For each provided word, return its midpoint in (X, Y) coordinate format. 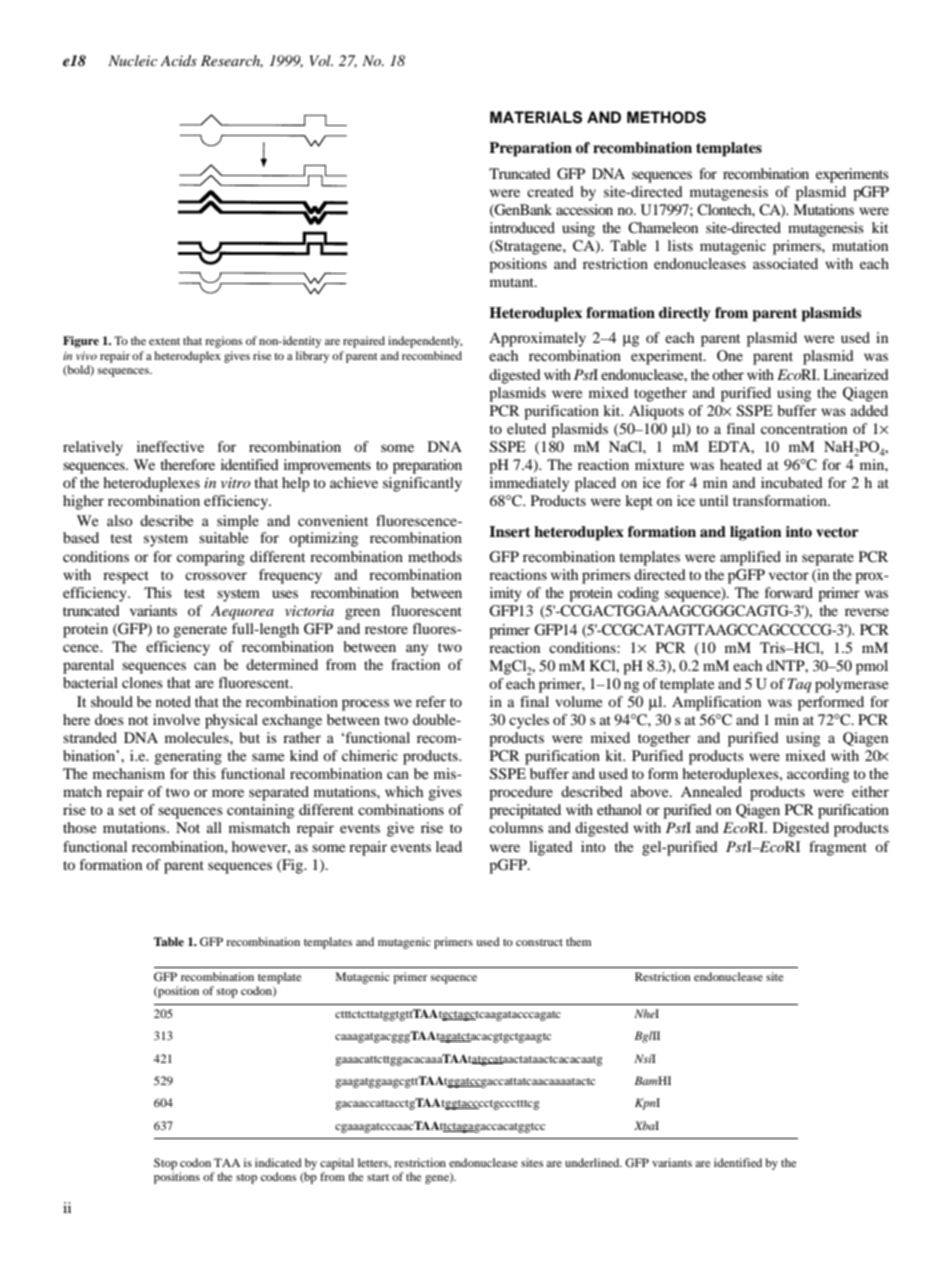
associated (785, 263)
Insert (509, 532)
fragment (838, 848)
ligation (756, 533)
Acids (178, 60)
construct (539, 942)
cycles (529, 721)
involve (176, 719)
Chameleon (663, 228)
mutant (513, 282)
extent (164, 341)
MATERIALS (536, 117)
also (120, 520)
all (214, 827)
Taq (799, 685)
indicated (278, 1162)
